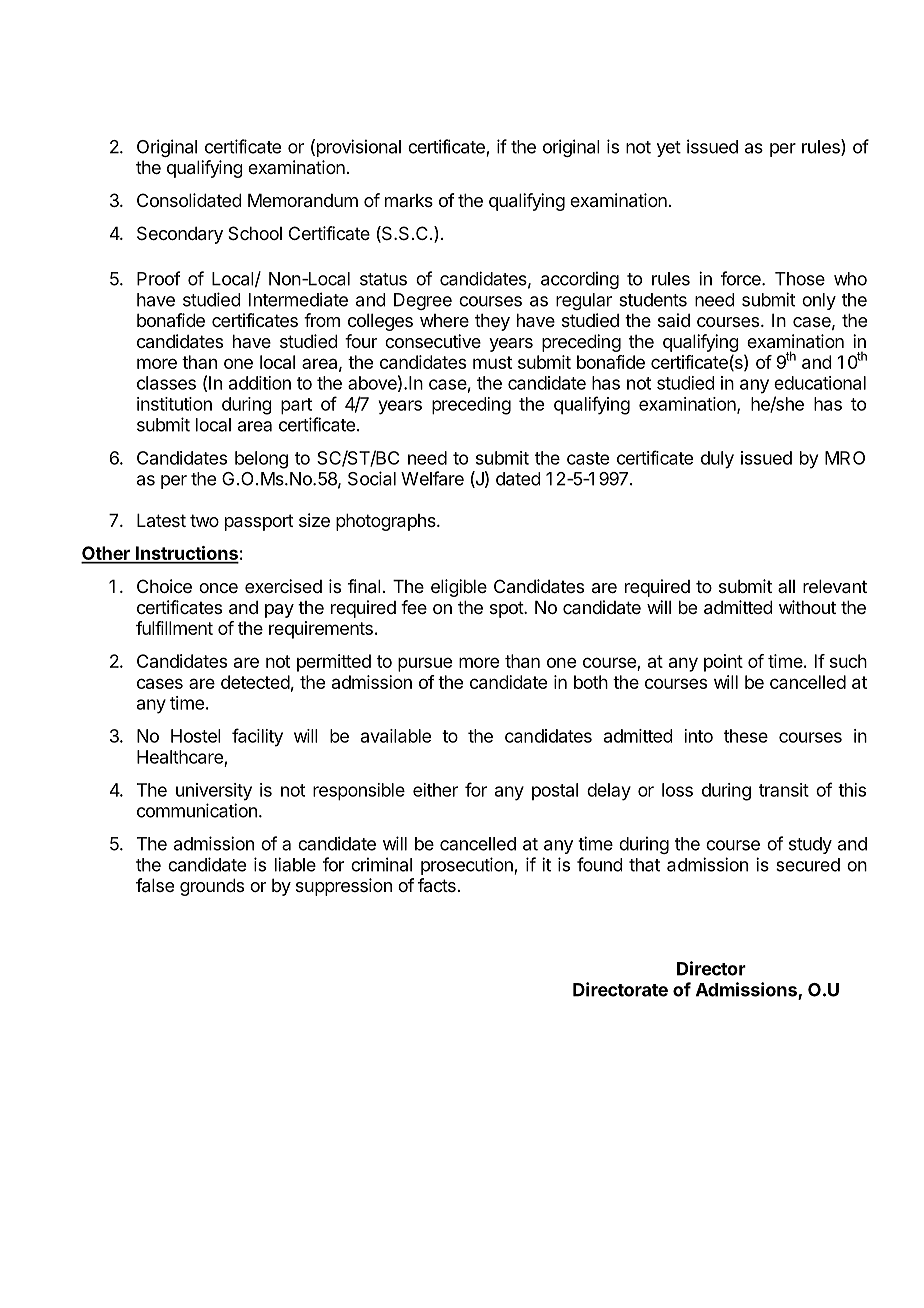 The width and height of the document is (924, 1308). I want to click on must, so click(492, 362).
